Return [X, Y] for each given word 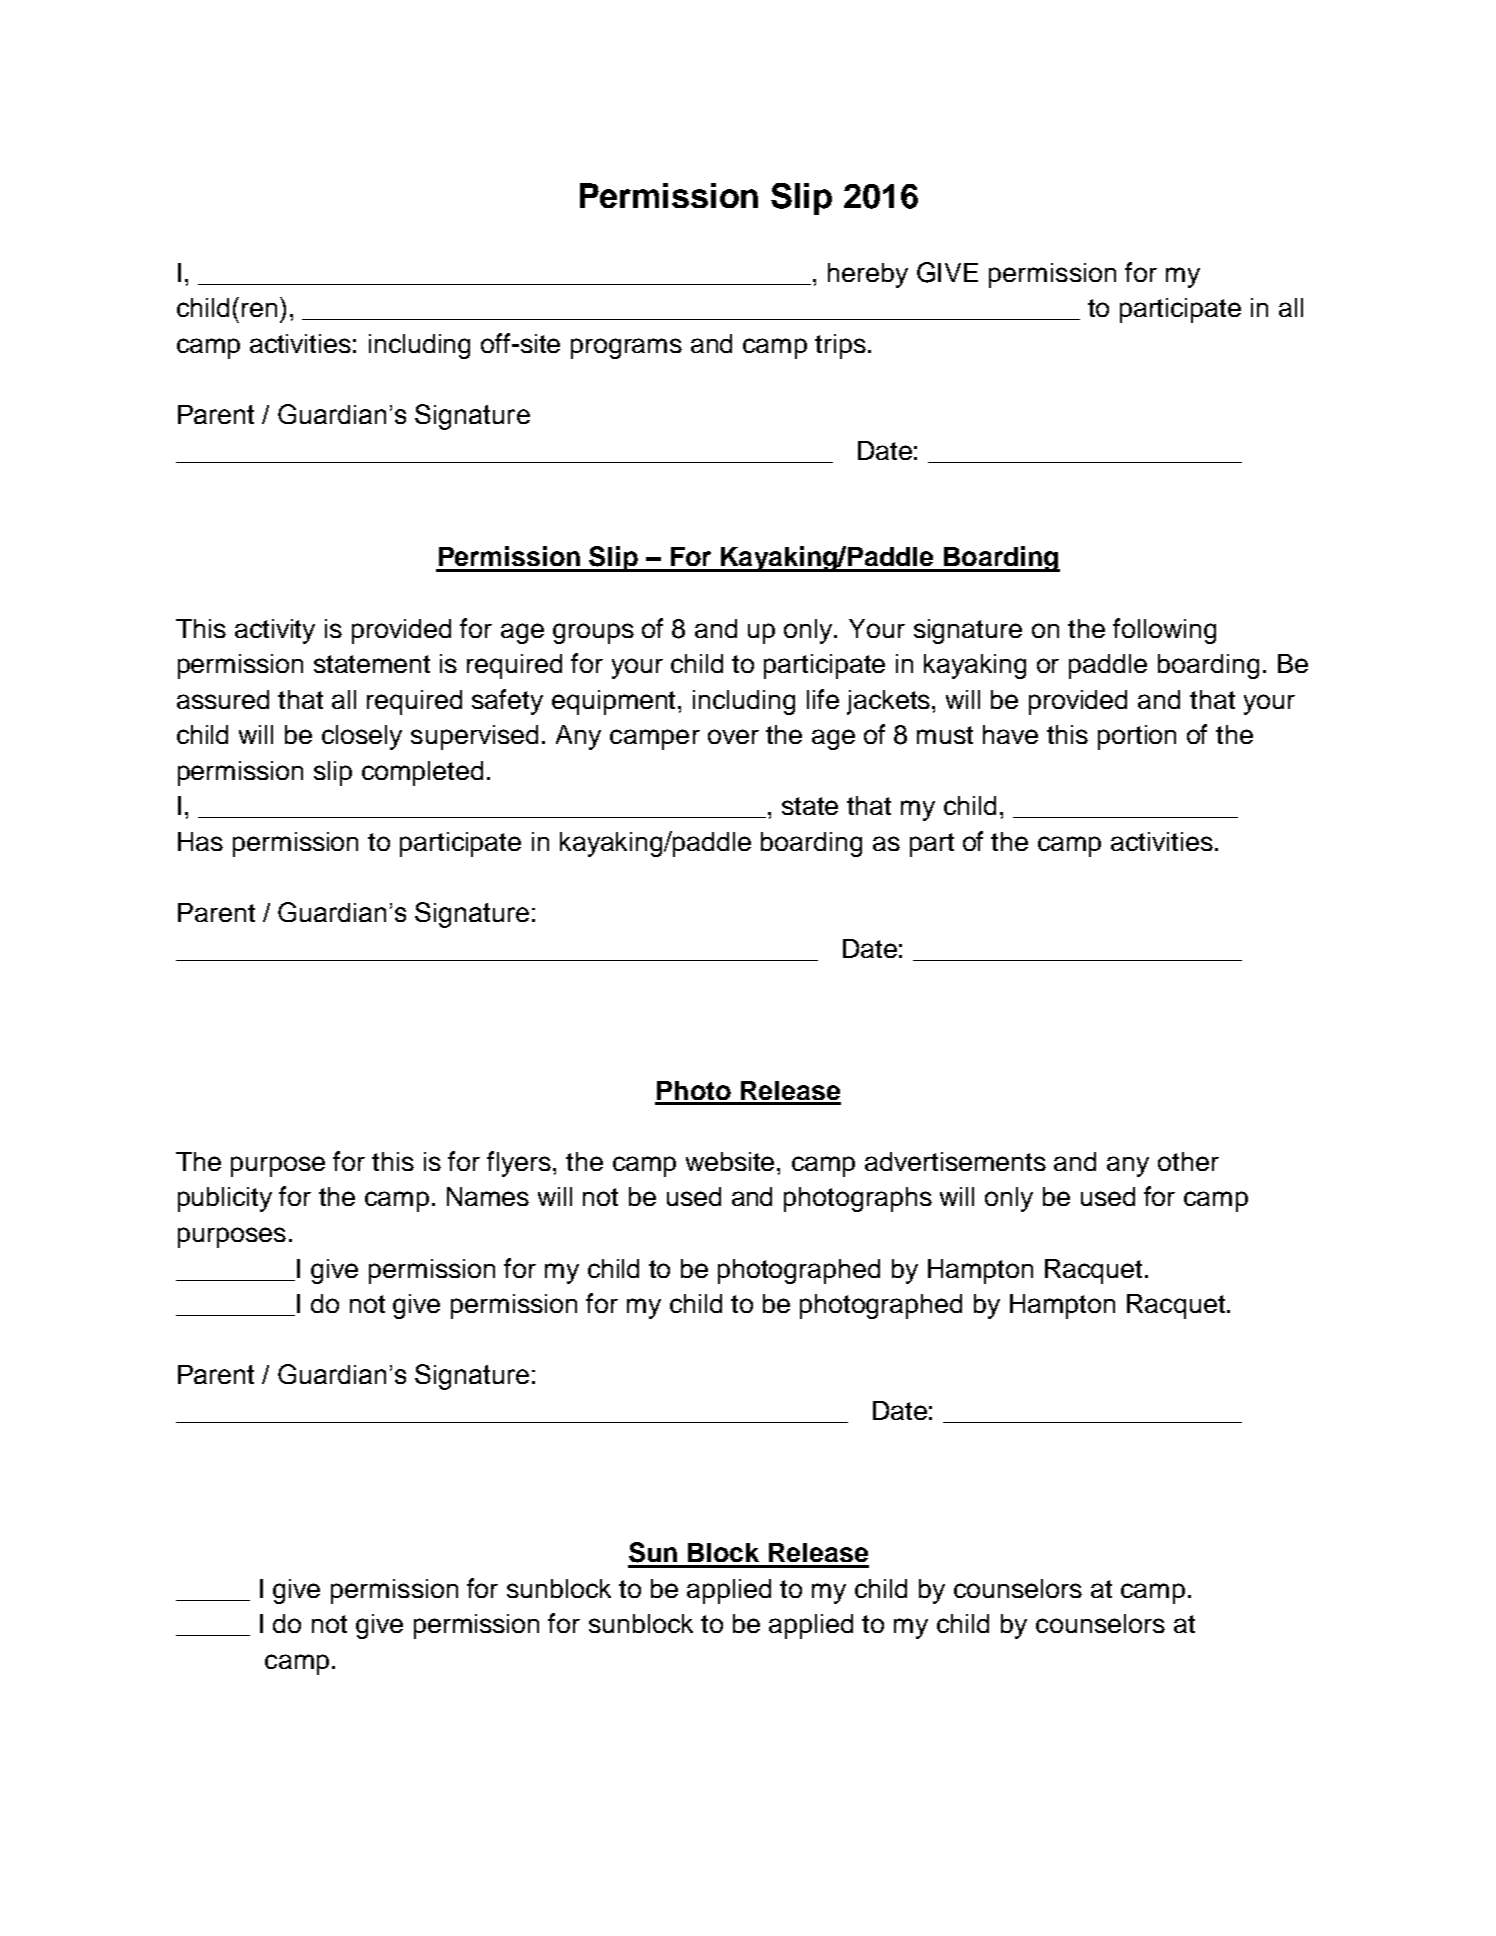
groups [593, 633]
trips [840, 346]
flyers [520, 1164]
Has [200, 841]
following [1164, 631]
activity [275, 631]
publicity [225, 1199]
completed [422, 773]
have [1010, 734]
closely [362, 737]
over [733, 736]
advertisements [955, 1161]
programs [626, 348]
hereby [868, 275]
